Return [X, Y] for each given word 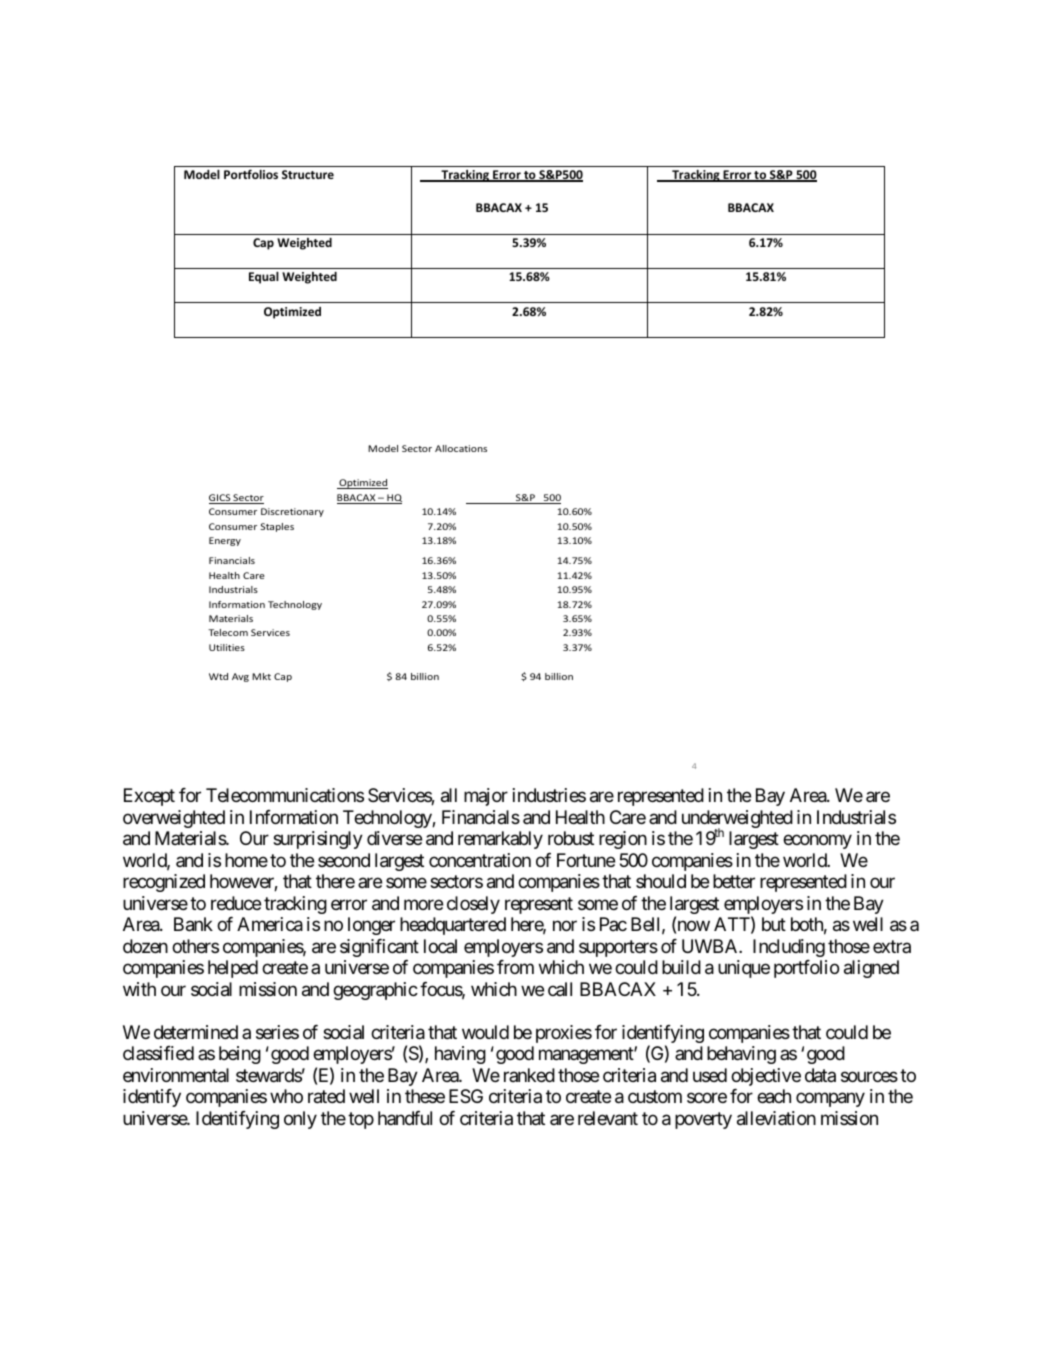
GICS [221, 499]
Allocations [461, 448]
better [734, 881]
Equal [264, 277]
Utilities [227, 647]
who [286, 1096]
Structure [308, 174]
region [623, 840]
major [486, 797]
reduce [236, 903]
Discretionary [292, 512]
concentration [480, 860]
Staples [277, 527]
